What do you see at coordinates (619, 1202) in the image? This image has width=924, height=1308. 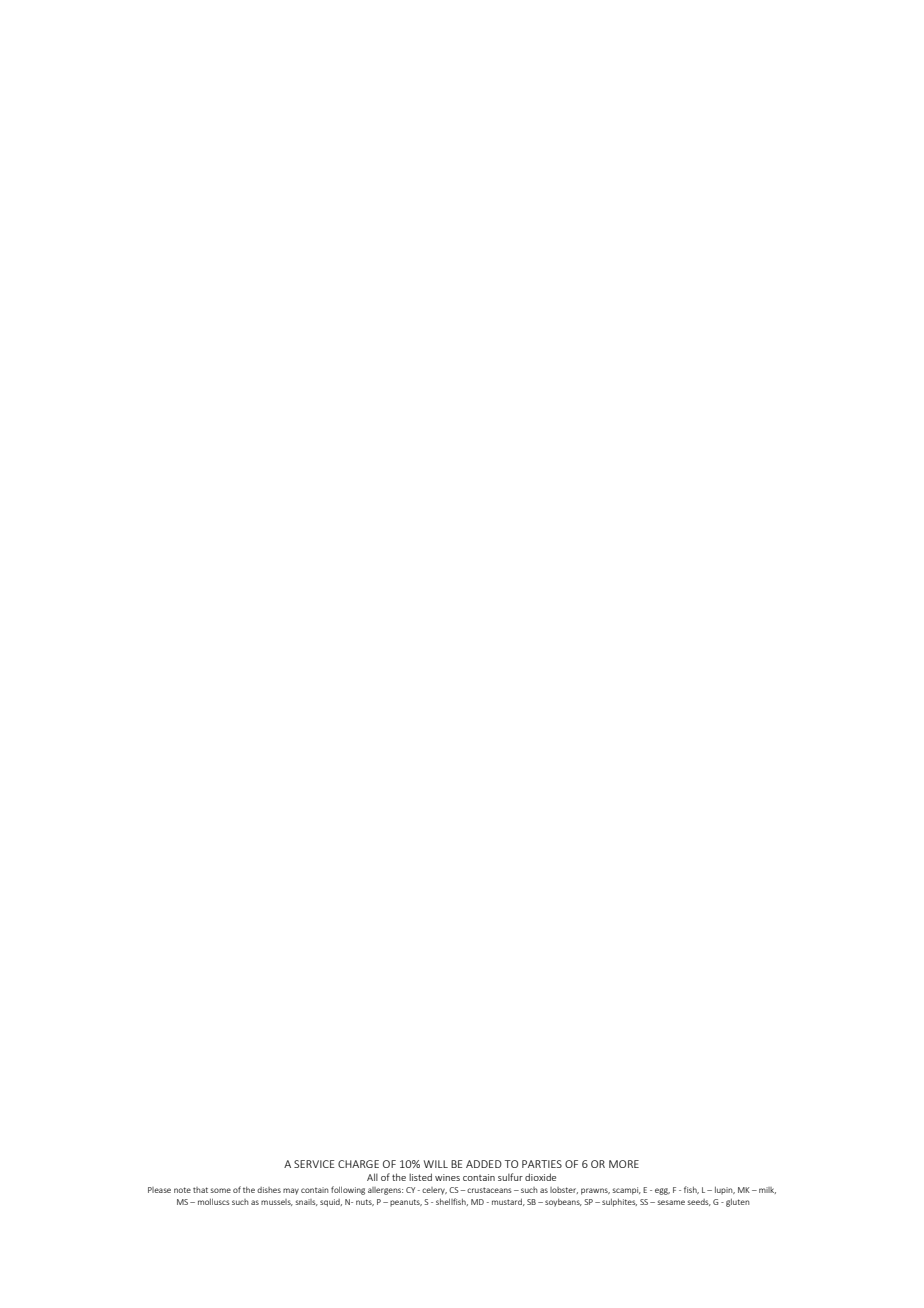 I see `sulphites` at bounding box center [619, 1202].
